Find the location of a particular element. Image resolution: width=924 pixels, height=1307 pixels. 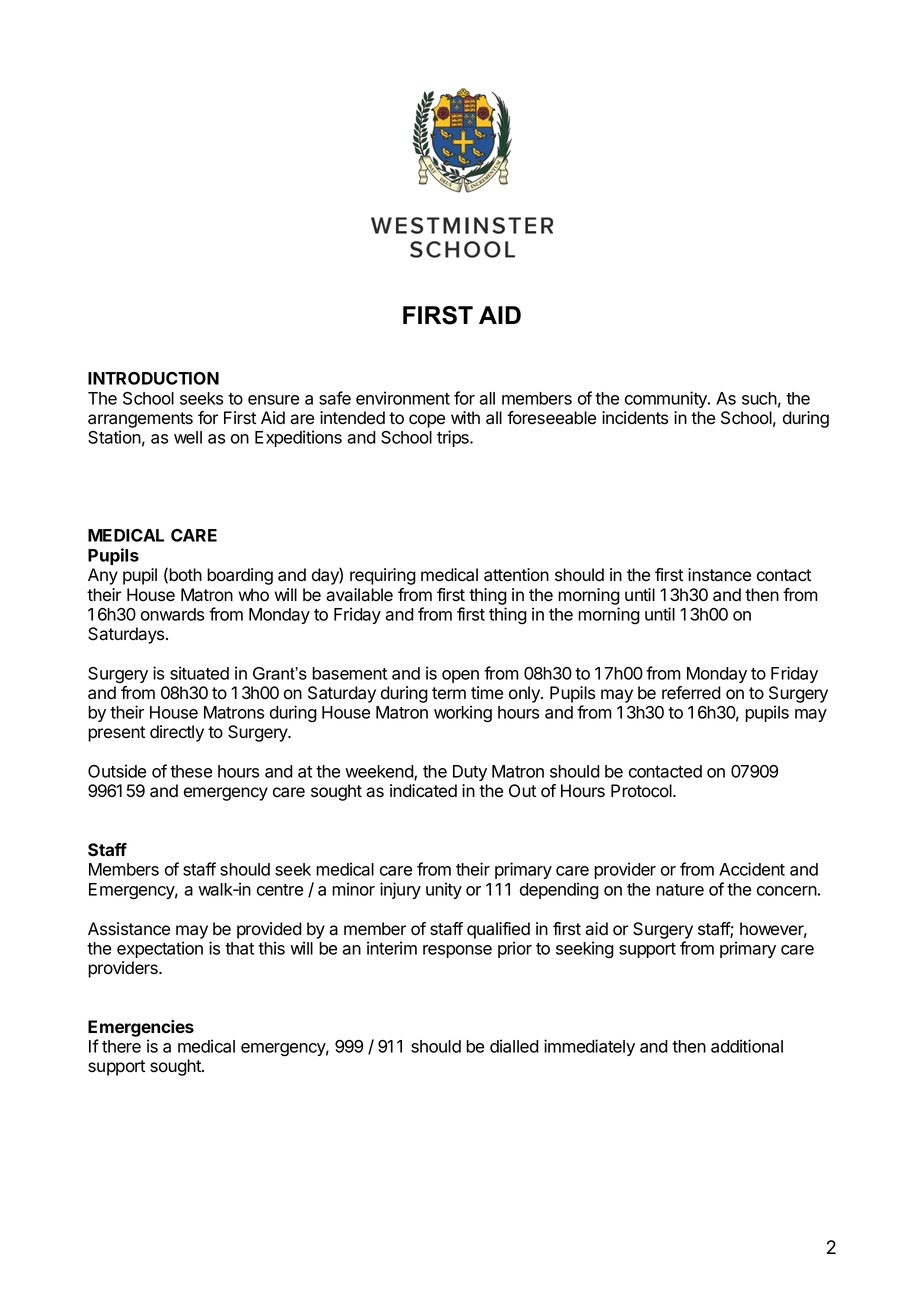

injury is located at coordinates (400, 890).
